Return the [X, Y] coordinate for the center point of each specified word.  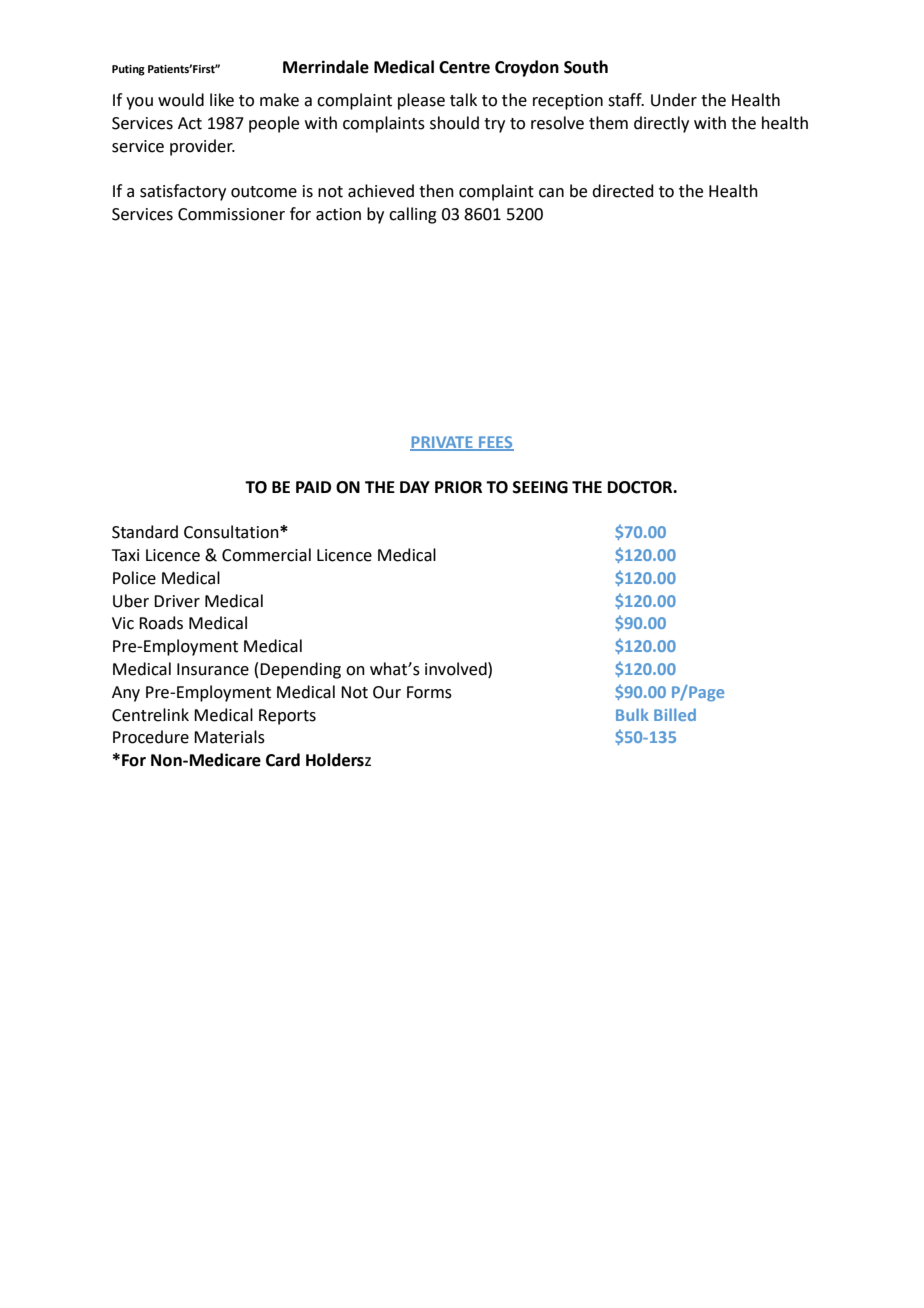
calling [413, 215]
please [421, 101]
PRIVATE [442, 443]
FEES [495, 443]
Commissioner [231, 214]
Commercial [266, 555]
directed [623, 191]
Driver [177, 601]
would [181, 100]
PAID [313, 487]
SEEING [540, 487]
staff [626, 100]
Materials [229, 737]
